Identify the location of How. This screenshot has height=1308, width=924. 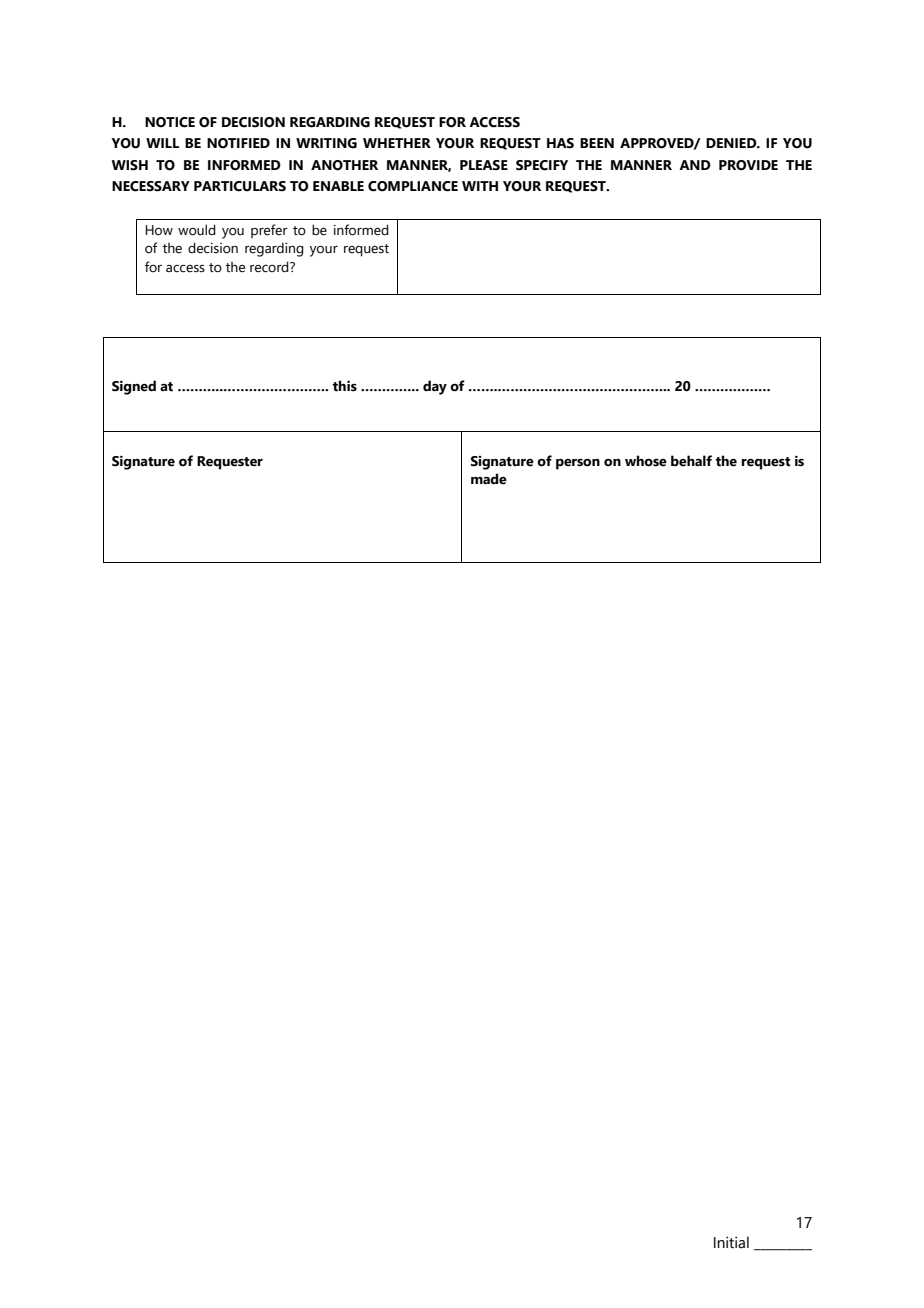
(159, 230).
